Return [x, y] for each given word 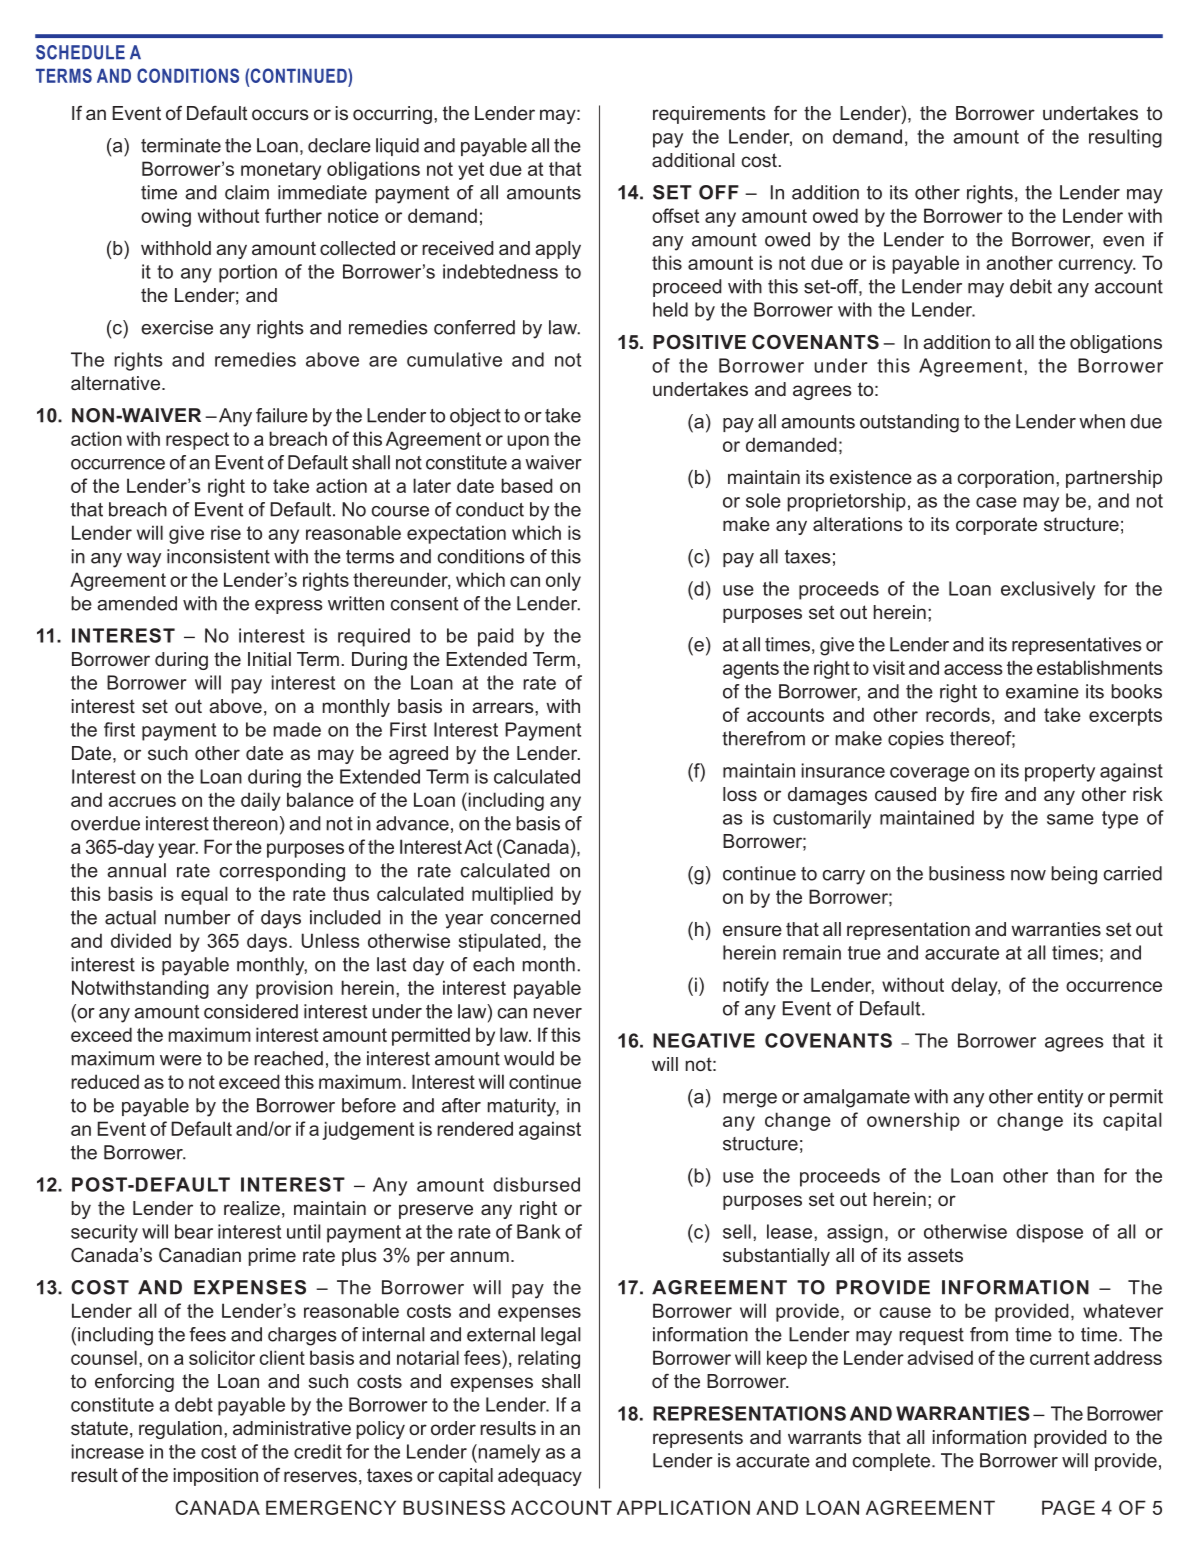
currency [1097, 266]
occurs [280, 114]
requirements [709, 115]
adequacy [540, 1477]
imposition [216, 1477]
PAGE [1068, 1507]
